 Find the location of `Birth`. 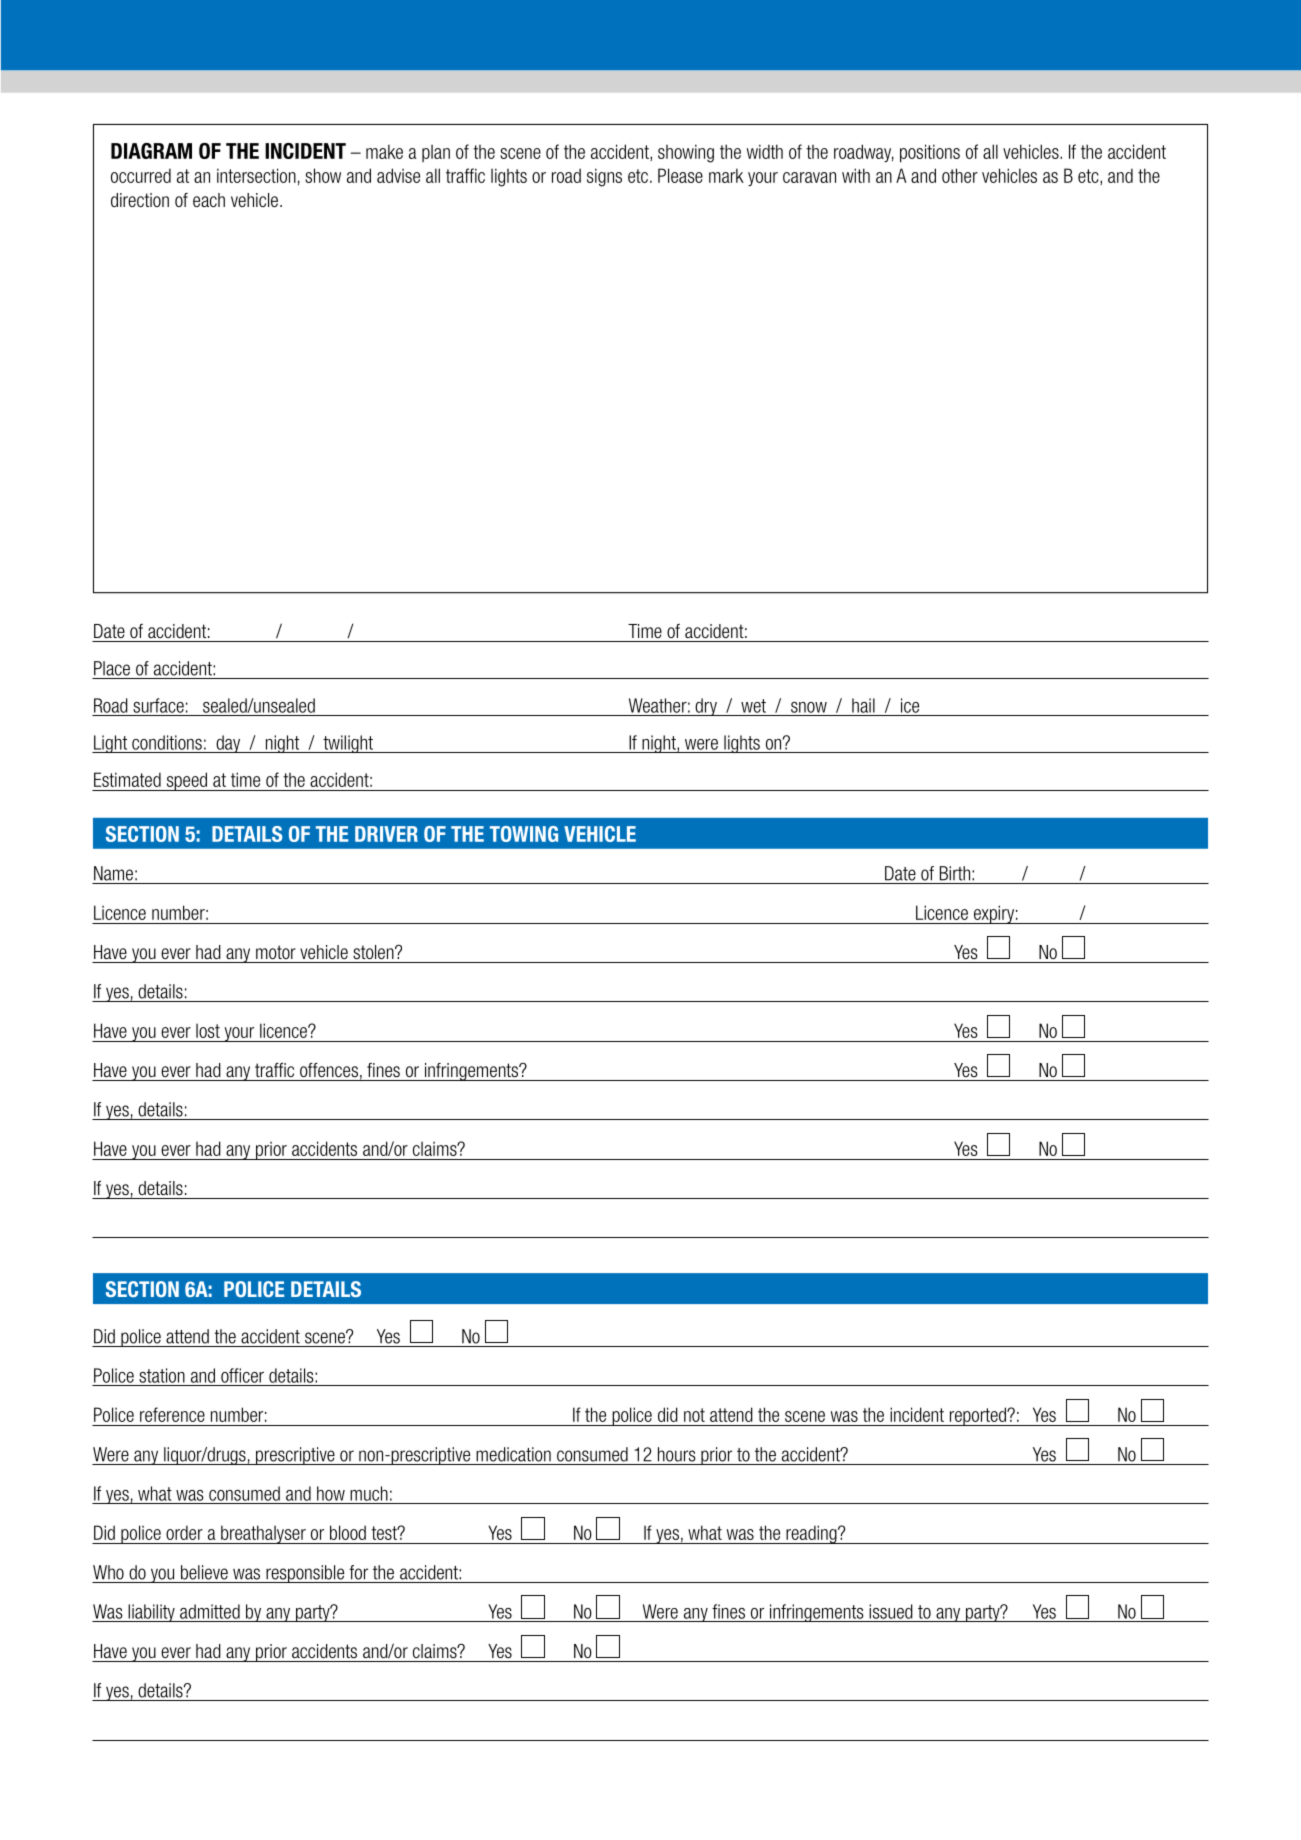

Birth is located at coordinates (955, 873).
